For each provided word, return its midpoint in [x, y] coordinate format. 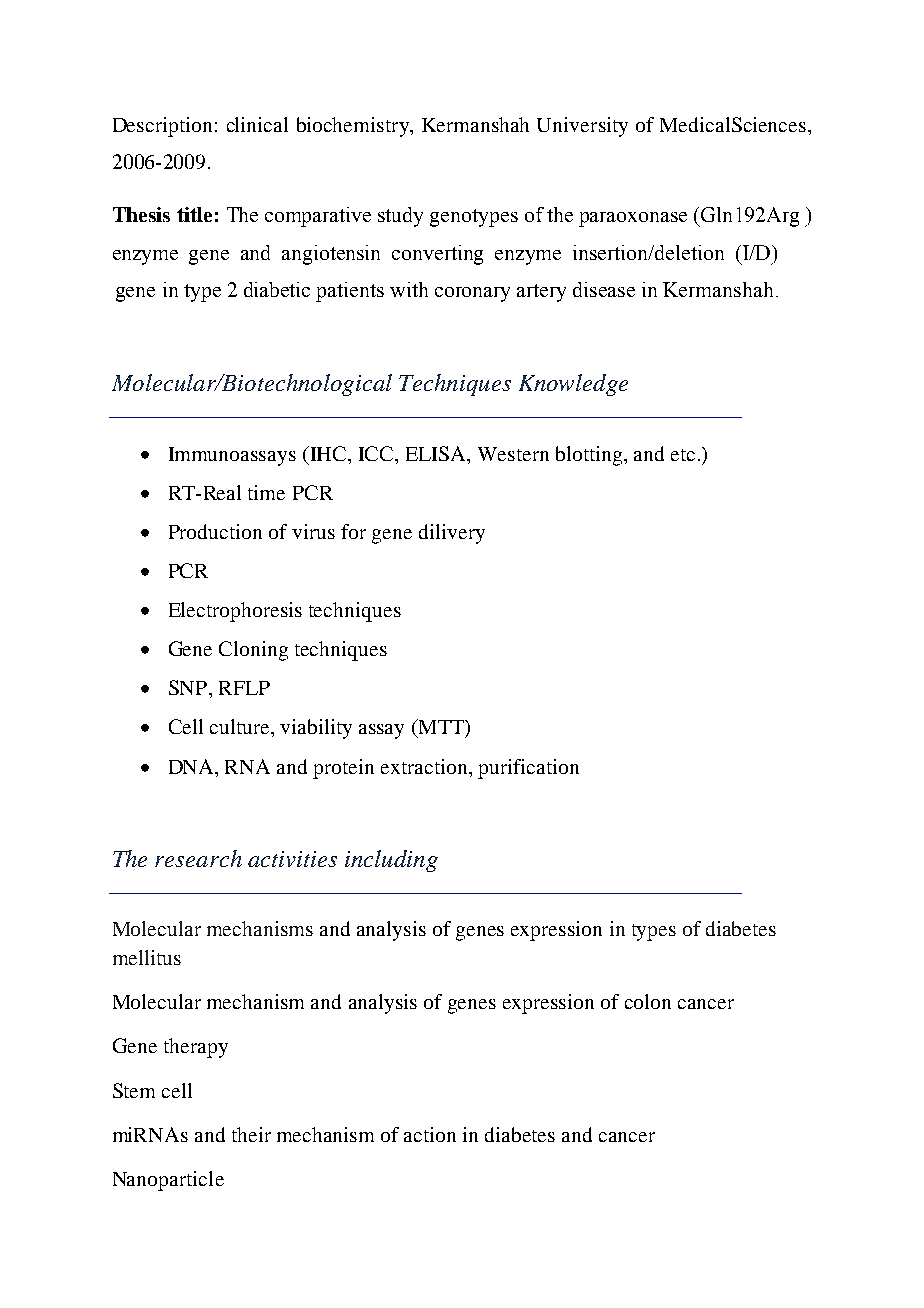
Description [162, 127]
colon [648, 1001]
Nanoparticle [168, 1181]
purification [528, 769]
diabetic [277, 289]
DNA [193, 766]
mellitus [147, 957]
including [391, 861]
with [409, 289]
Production [215, 531]
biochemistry [354, 127]
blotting [590, 456]
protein [343, 769]
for [353, 531]
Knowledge [573, 385]
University [582, 127]
